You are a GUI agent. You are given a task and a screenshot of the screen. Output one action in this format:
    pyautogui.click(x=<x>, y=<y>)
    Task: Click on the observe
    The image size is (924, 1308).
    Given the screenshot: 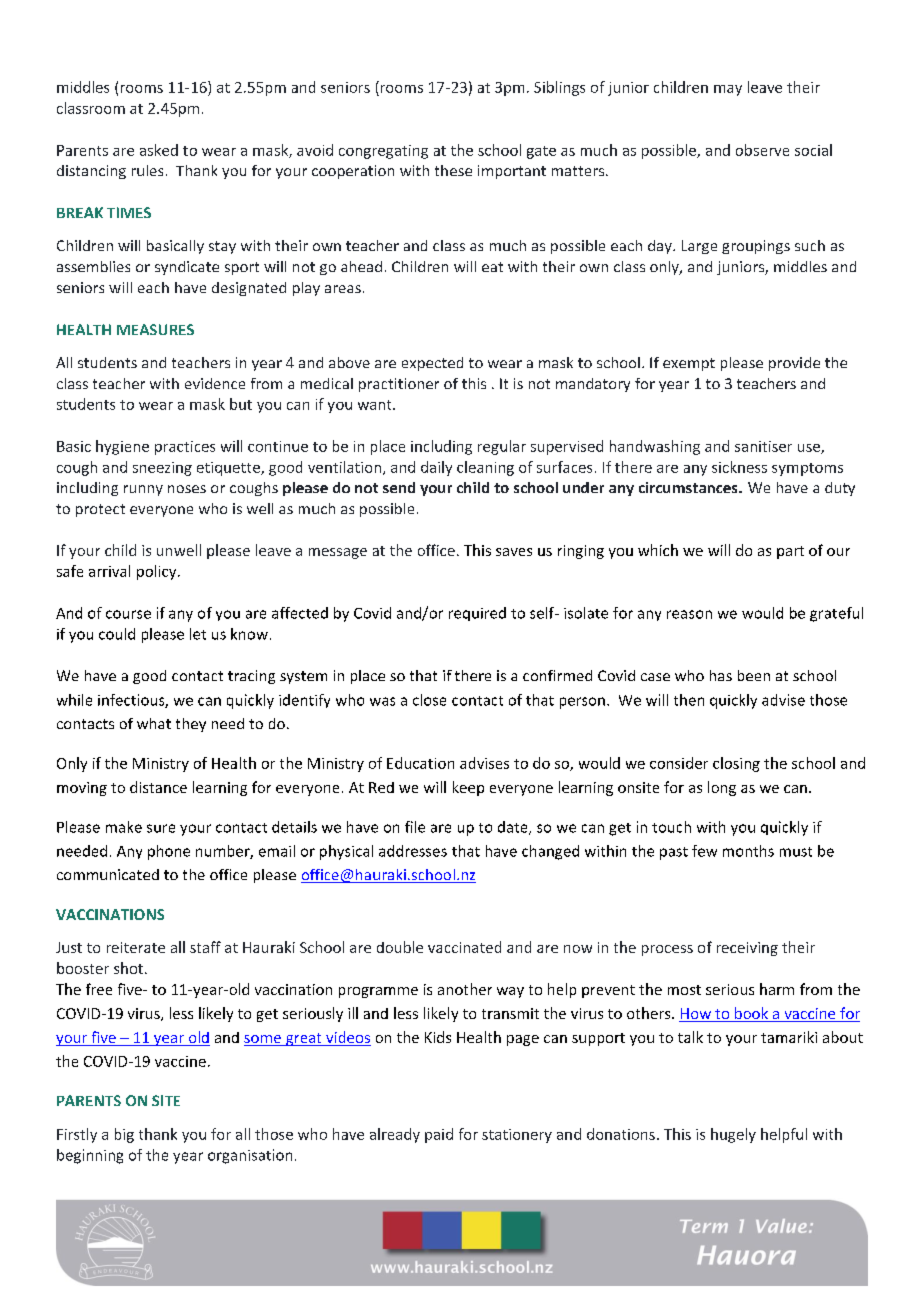 What is the action you would take?
    pyautogui.click(x=762, y=150)
